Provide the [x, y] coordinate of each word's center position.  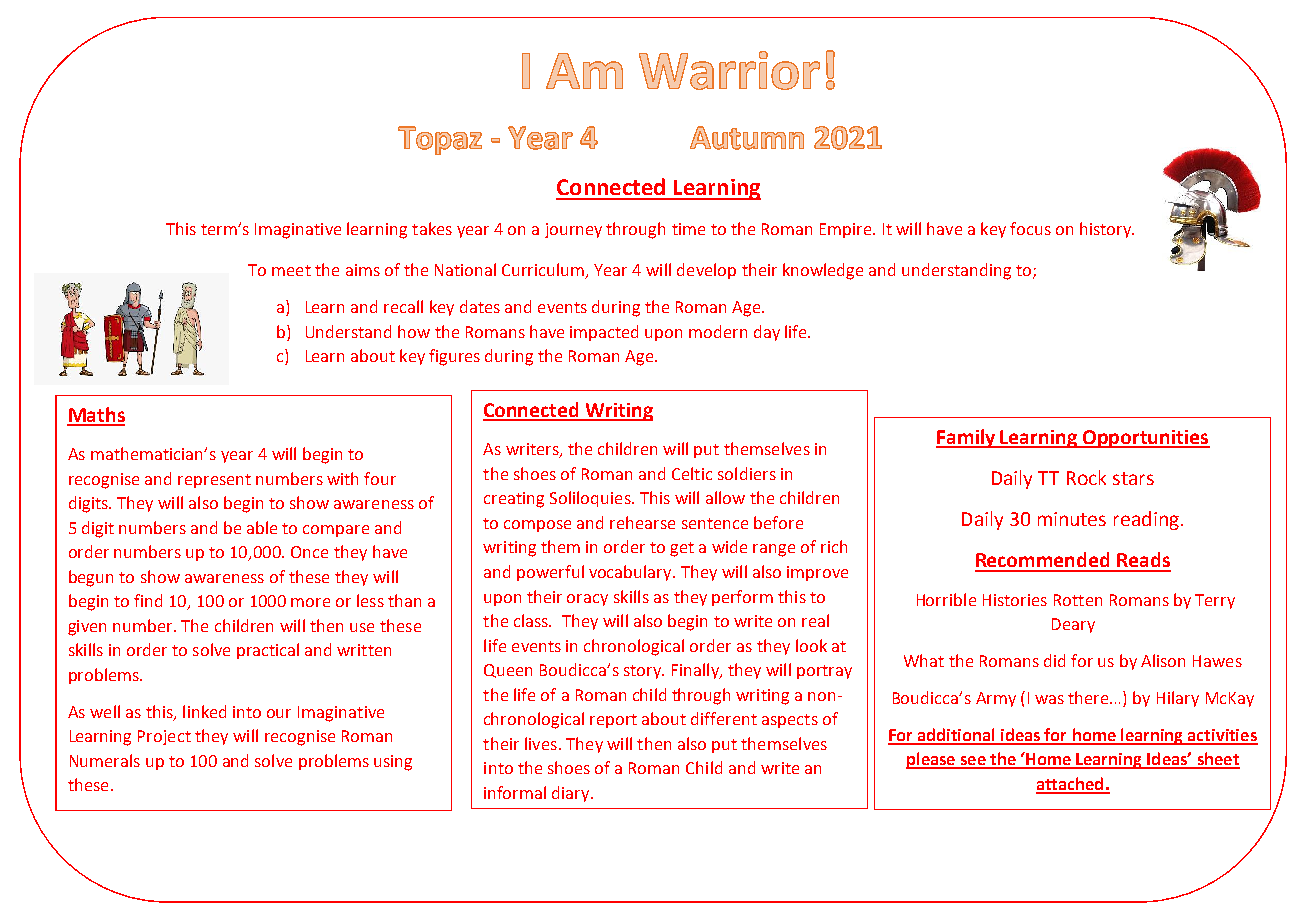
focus [1030, 228]
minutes [1072, 519]
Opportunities [1145, 439]
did [1054, 660]
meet [291, 270]
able [262, 527]
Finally [696, 671]
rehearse [642, 522]
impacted [604, 333]
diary [572, 794]
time [688, 229]
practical [268, 651]
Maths [96, 416]
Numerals [105, 760]
